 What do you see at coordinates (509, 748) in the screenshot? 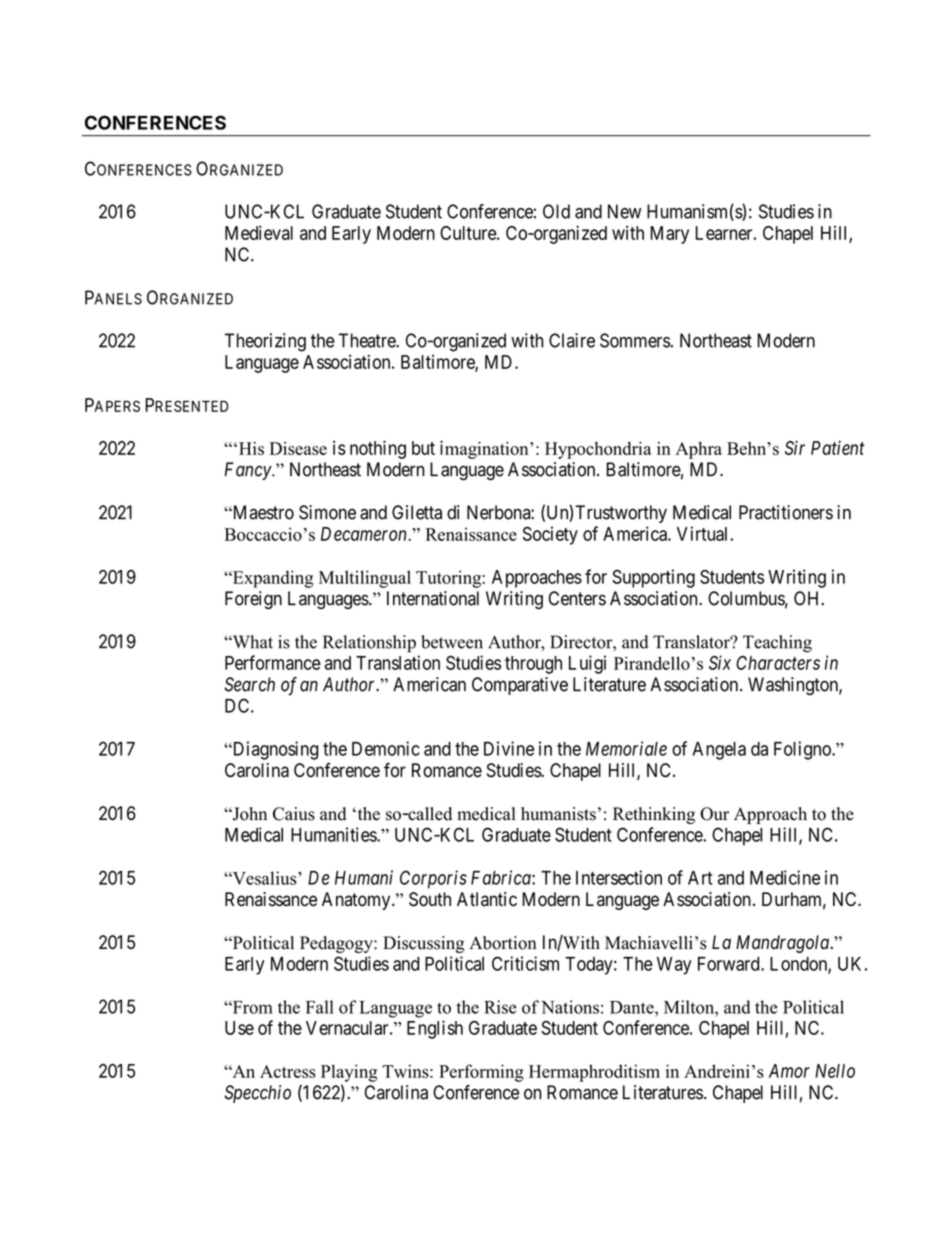
I see `Divine` at bounding box center [509, 748].
